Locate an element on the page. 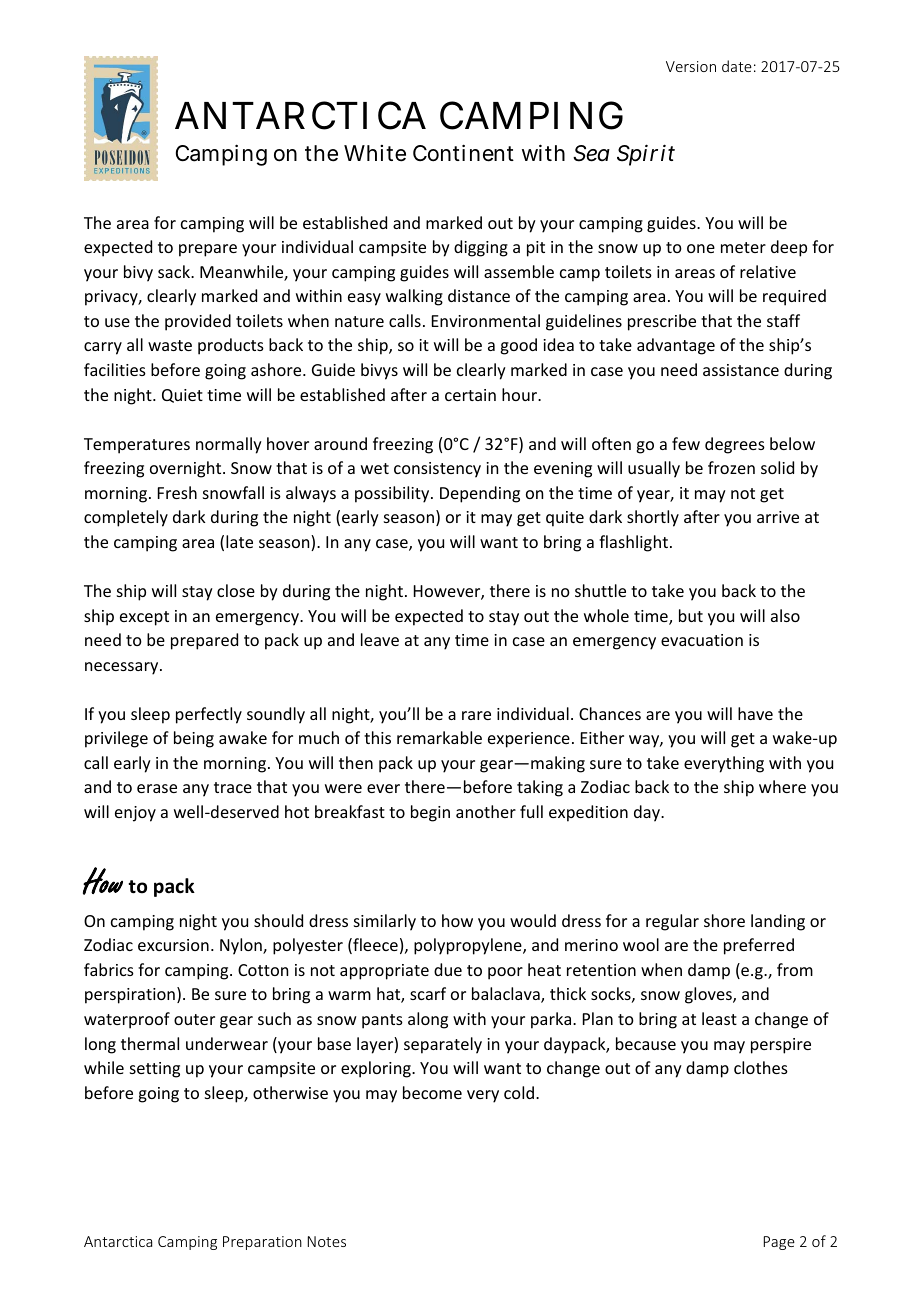 Image resolution: width=924 pixels, height=1308 pixels. except is located at coordinates (144, 618).
